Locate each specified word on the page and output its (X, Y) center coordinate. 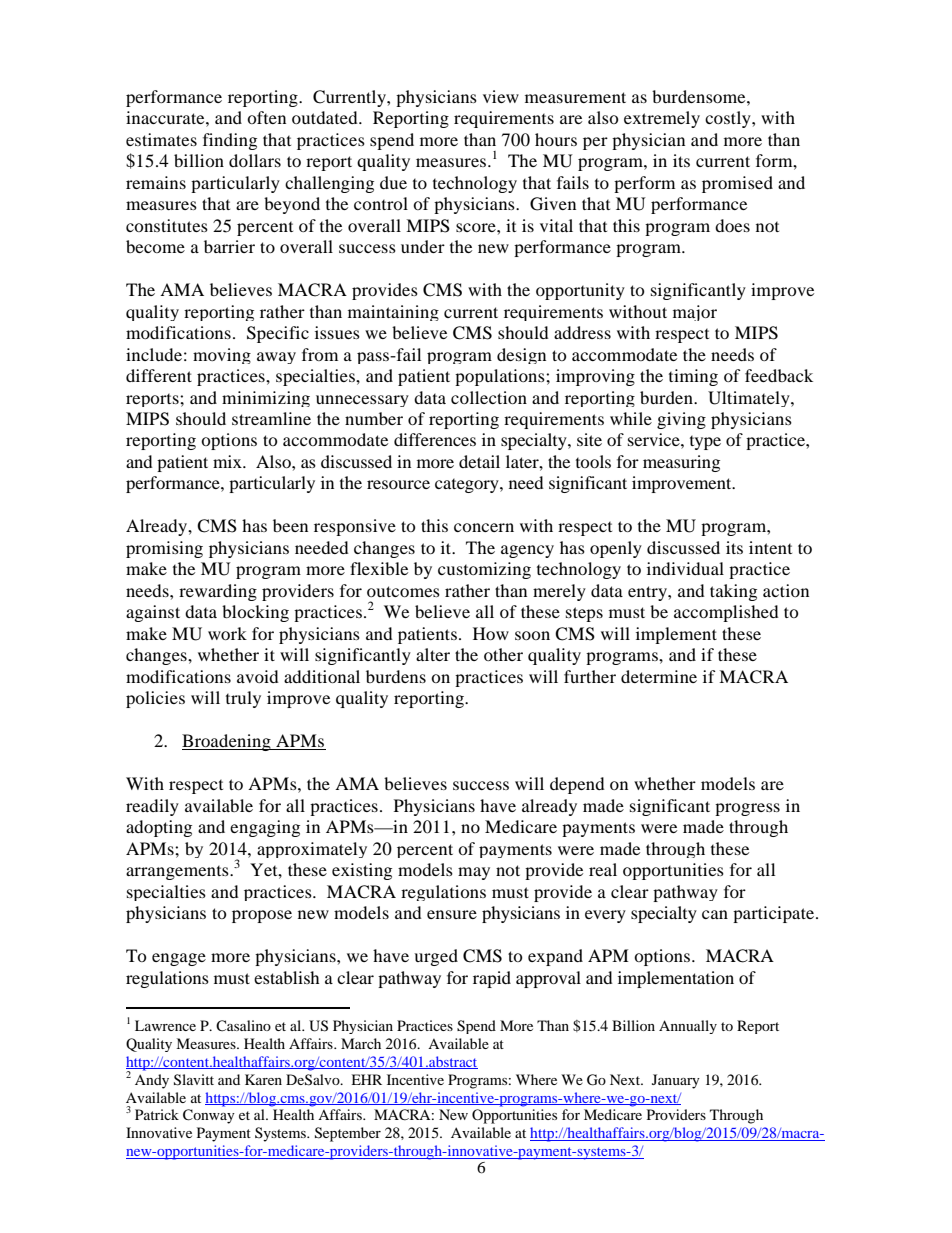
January (676, 1081)
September (348, 1134)
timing (693, 377)
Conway (209, 1116)
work (227, 633)
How (491, 633)
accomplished (726, 613)
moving (222, 356)
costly (729, 119)
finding (230, 141)
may (474, 873)
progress (747, 809)
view (501, 96)
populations (501, 377)
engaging (265, 828)
